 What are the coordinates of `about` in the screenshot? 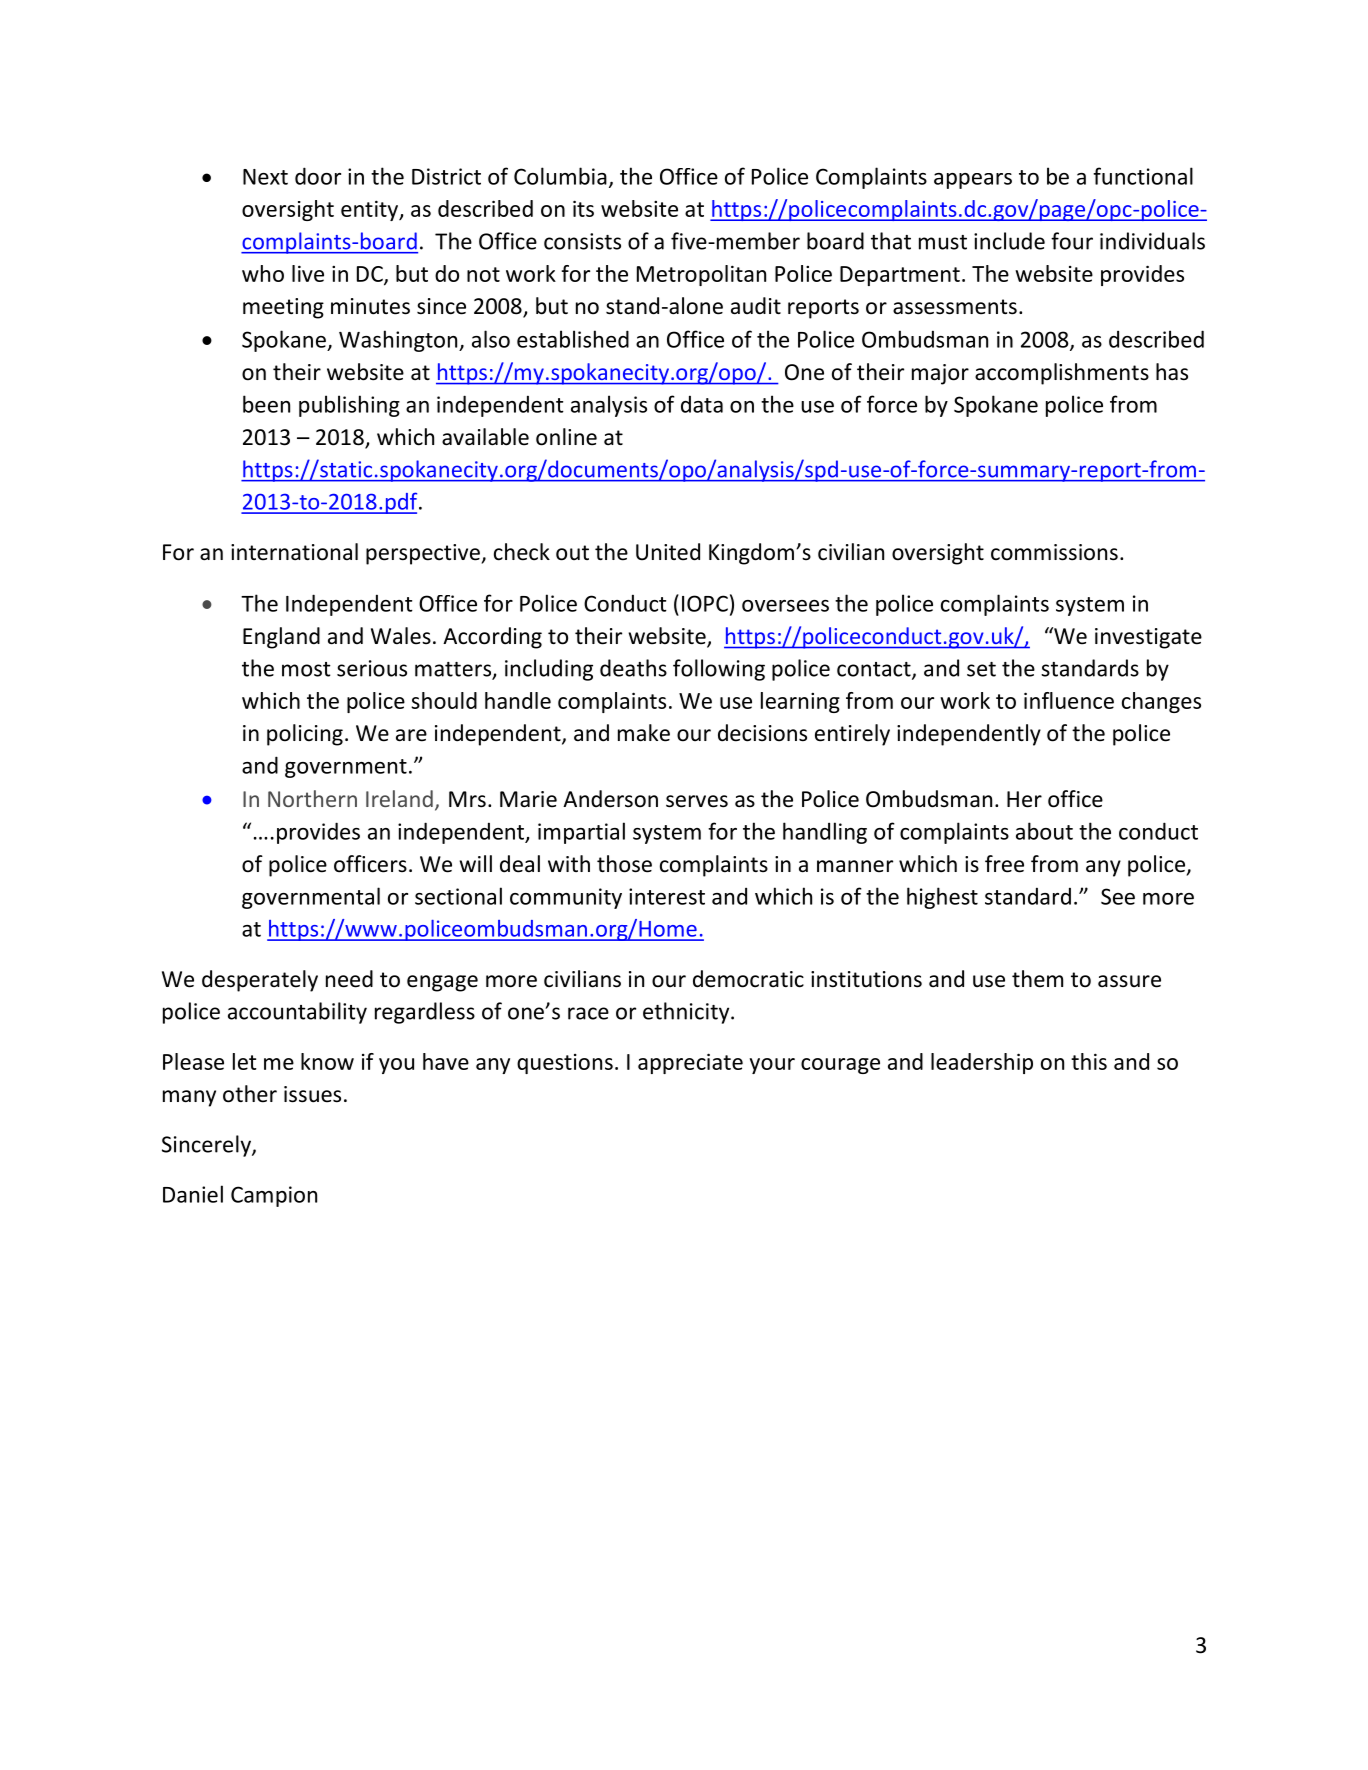 It's located at (1044, 831).
